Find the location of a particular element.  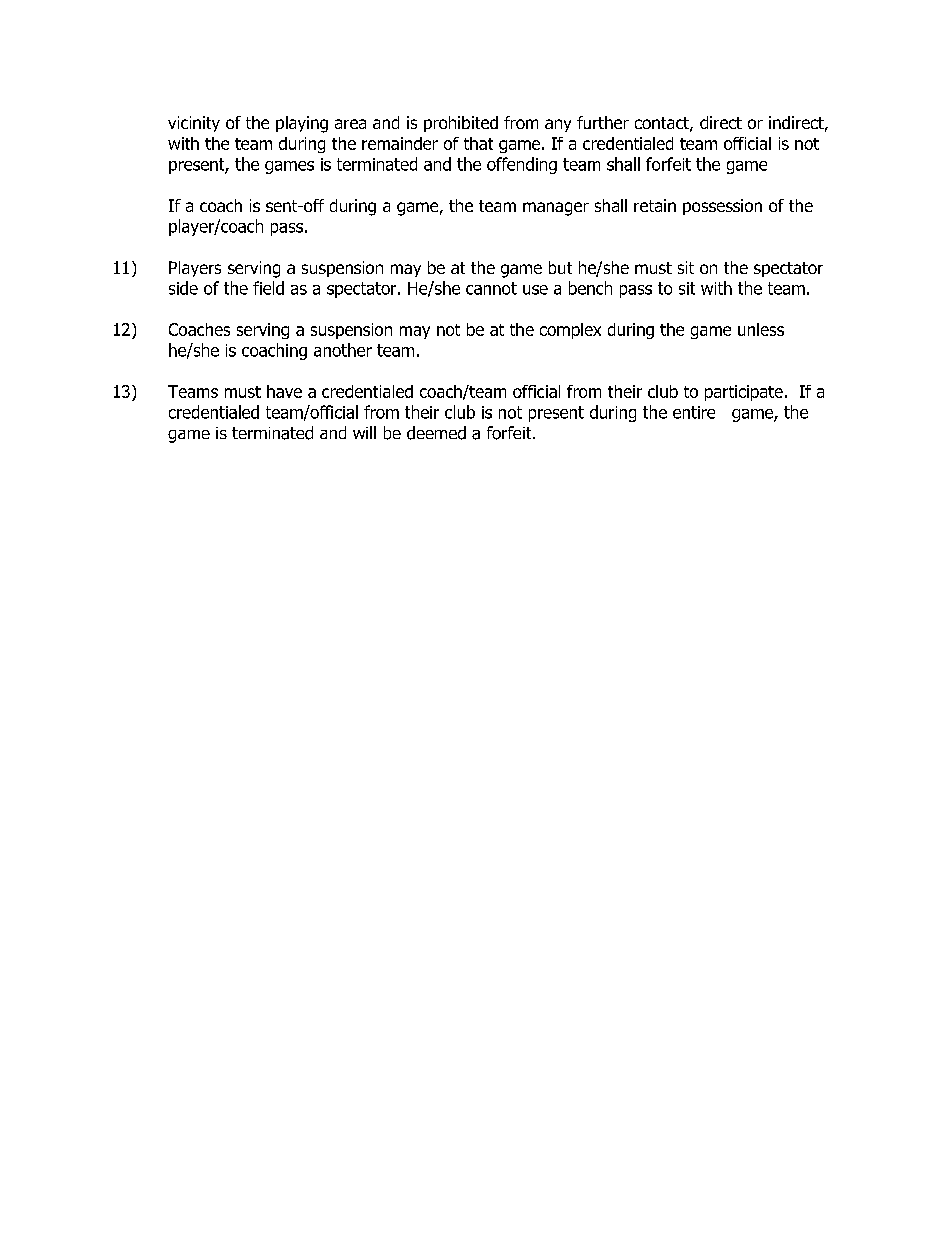

entire is located at coordinates (694, 412).
